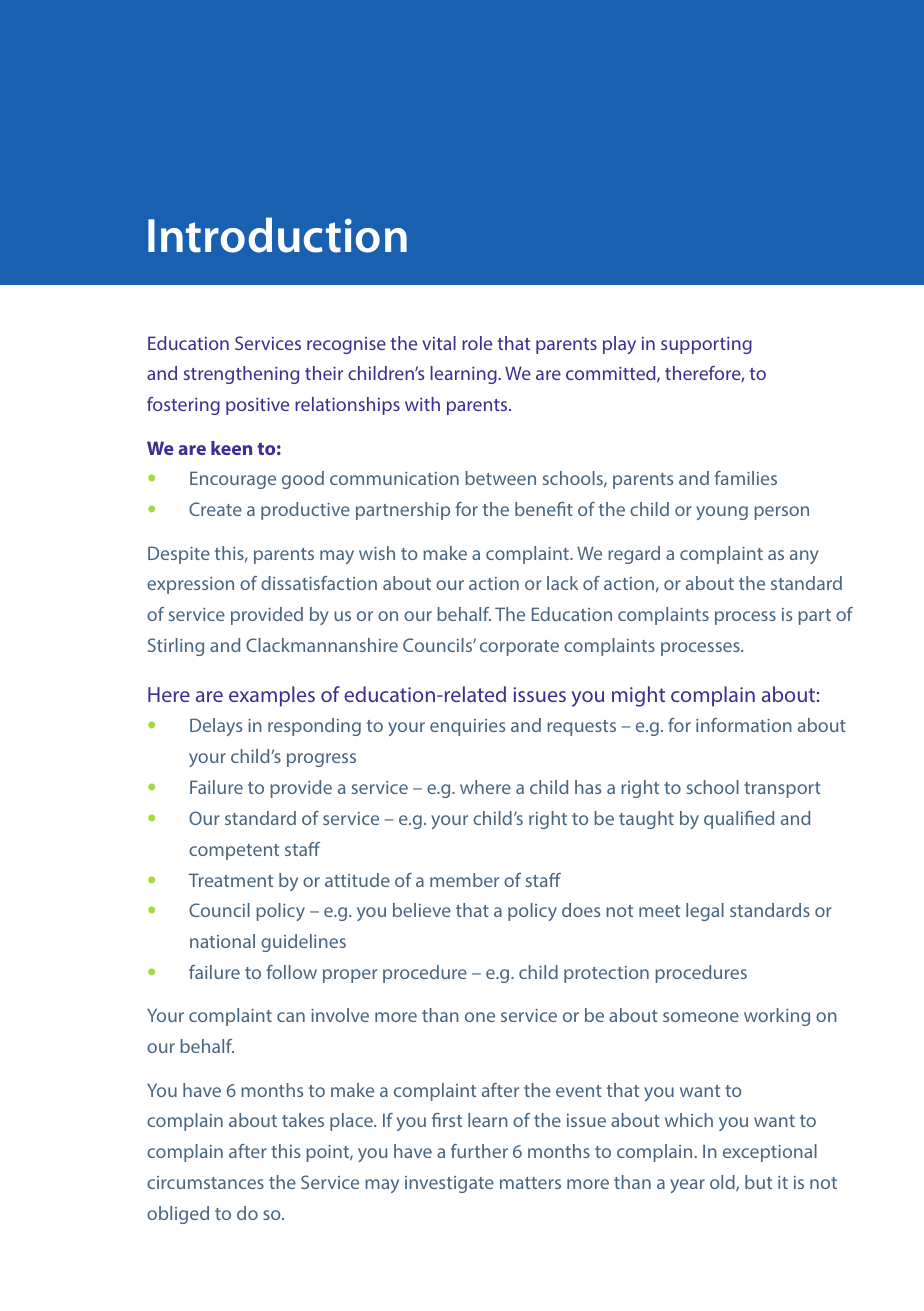 The height and width of the screenshot is (1311, 924). Describe the element at coordinates (500, 478) in the screenshot. I see `between` at that location.
